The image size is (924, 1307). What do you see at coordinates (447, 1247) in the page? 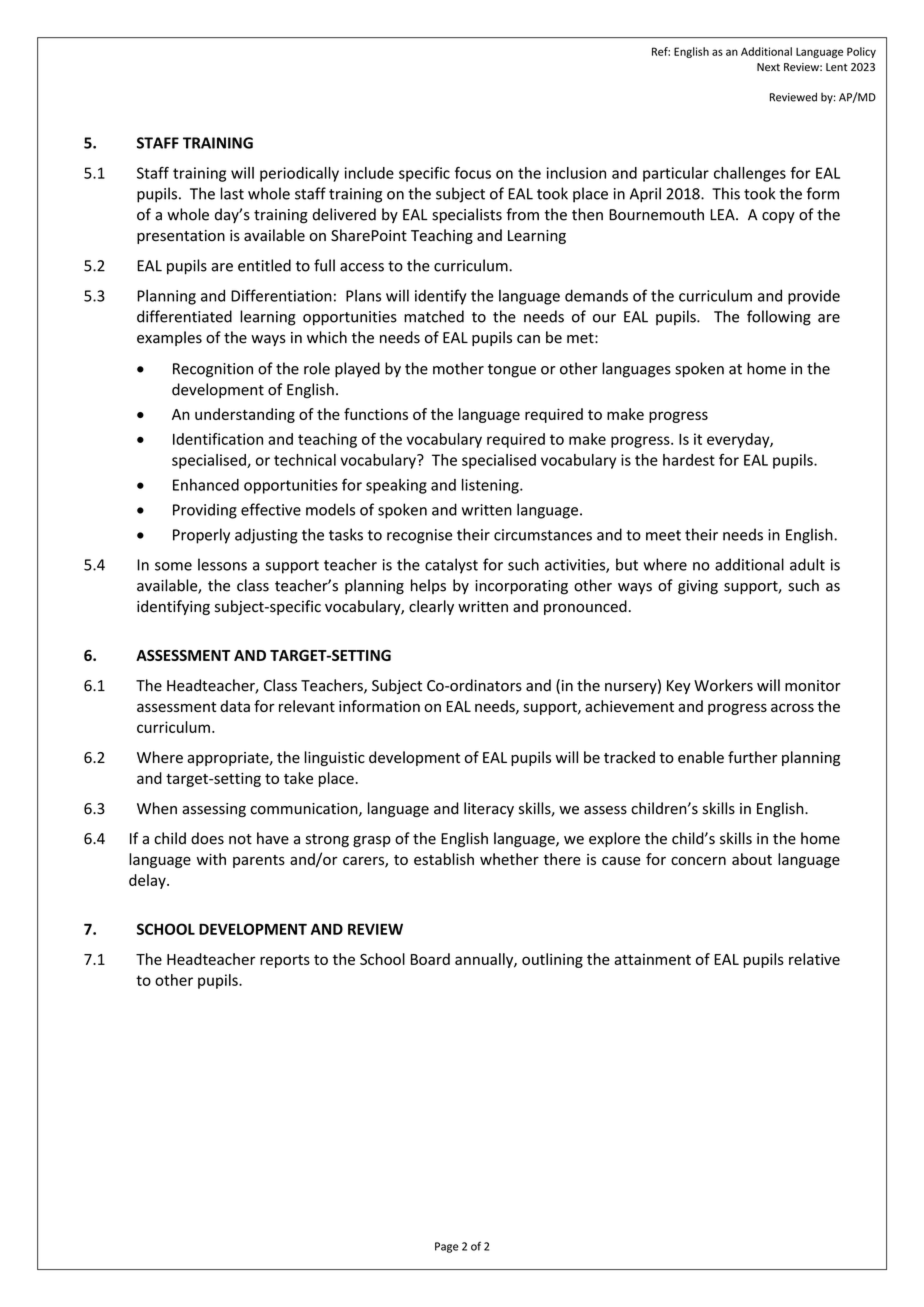
I see `Page` at bounding box center [447, 1247].
